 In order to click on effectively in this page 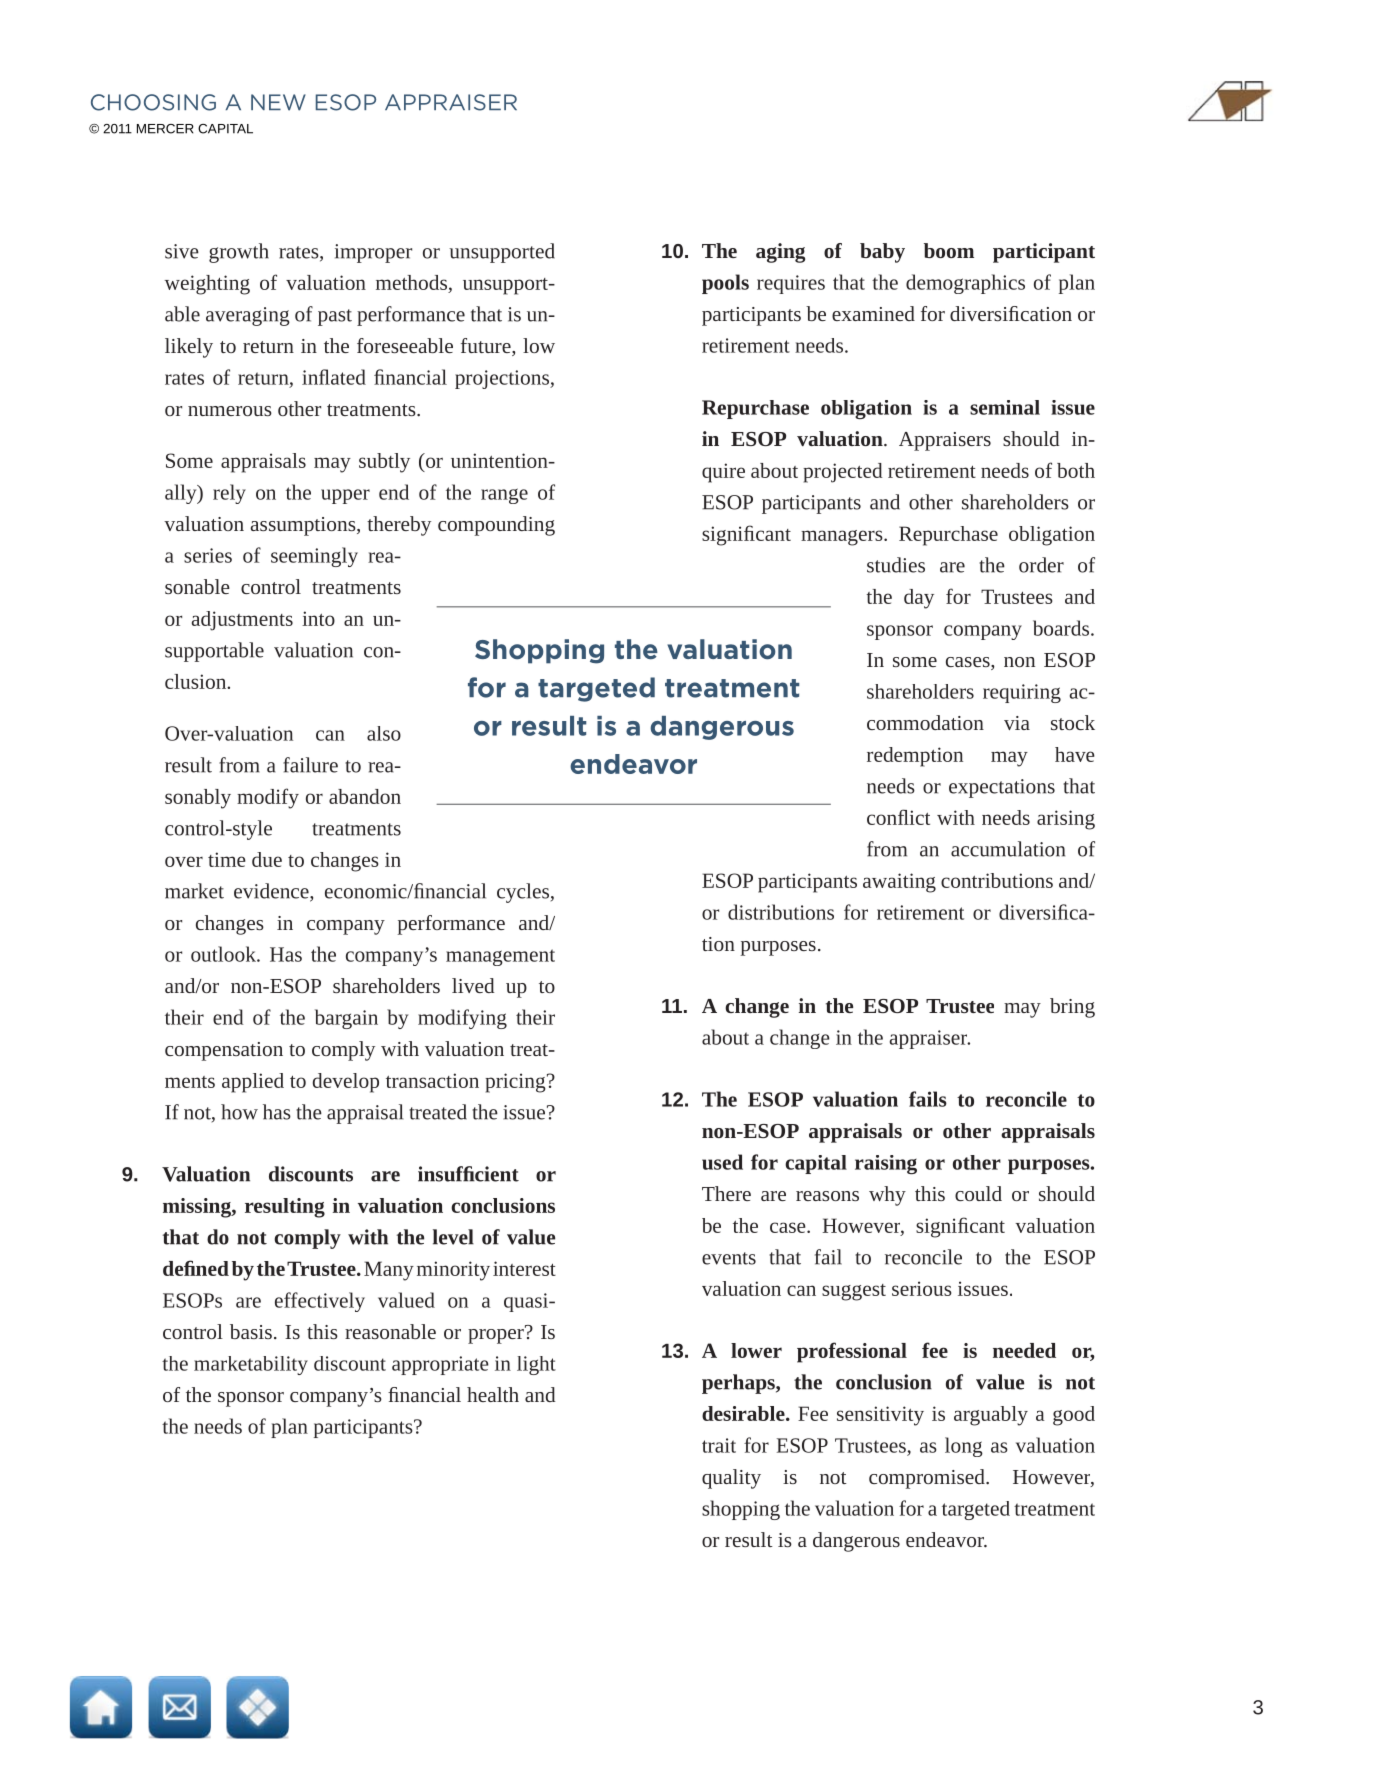, I will do `click(320, 1302)`.
